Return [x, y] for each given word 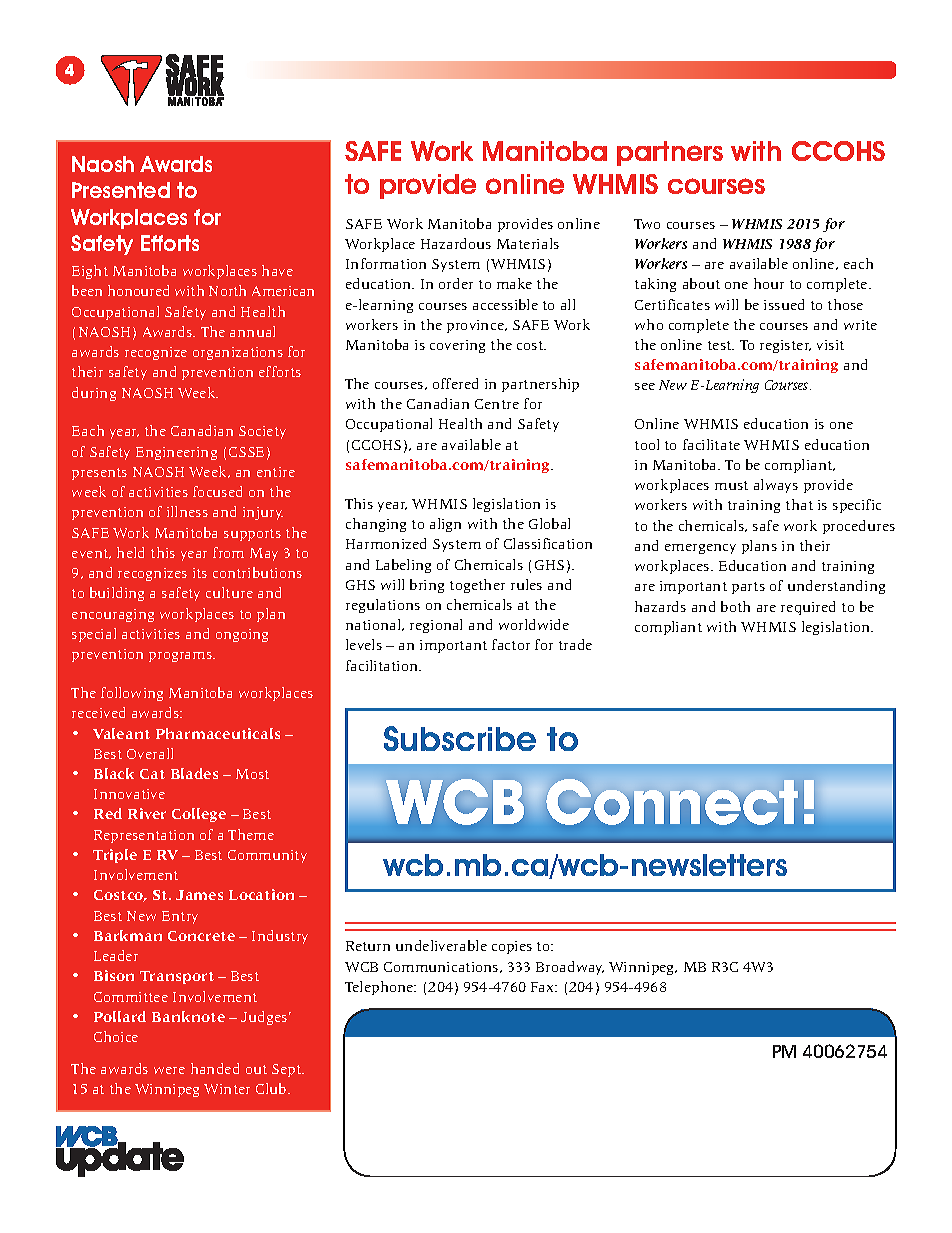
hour [769, 283]
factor [511, 644]
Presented [121, 190]
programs [181, 657]
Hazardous [456, 243]
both [735, 606]
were [169, 1070]
